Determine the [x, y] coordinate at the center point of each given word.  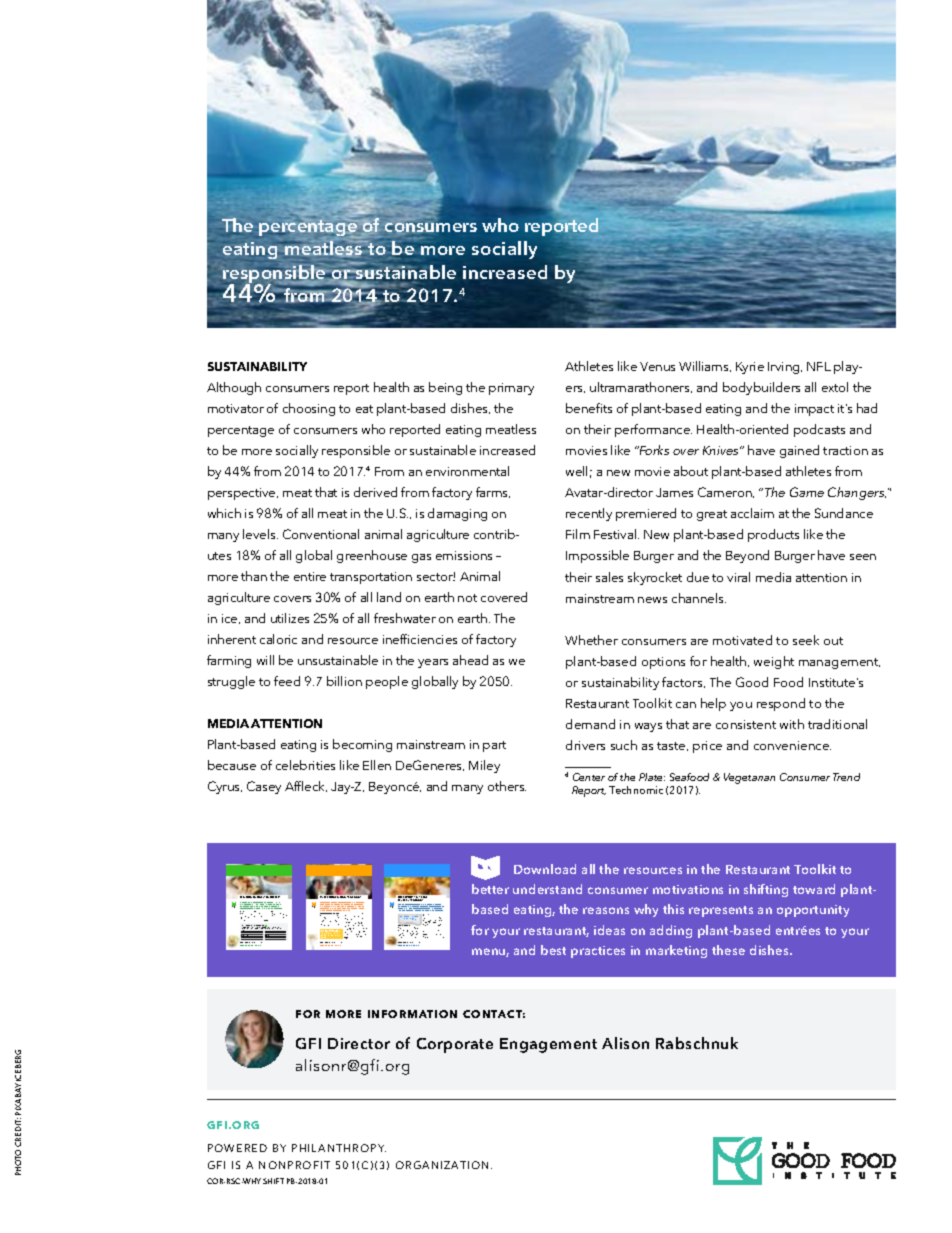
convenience [792, 745]
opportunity [813, 911]
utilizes [290, 618]
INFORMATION [412, 1014]
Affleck [306, 786]
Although [234, 388]
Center [589, 777]
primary [511, 389]
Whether [591, 640]
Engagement [548, 1045]
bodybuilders [761, 388]
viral [738, 577]
